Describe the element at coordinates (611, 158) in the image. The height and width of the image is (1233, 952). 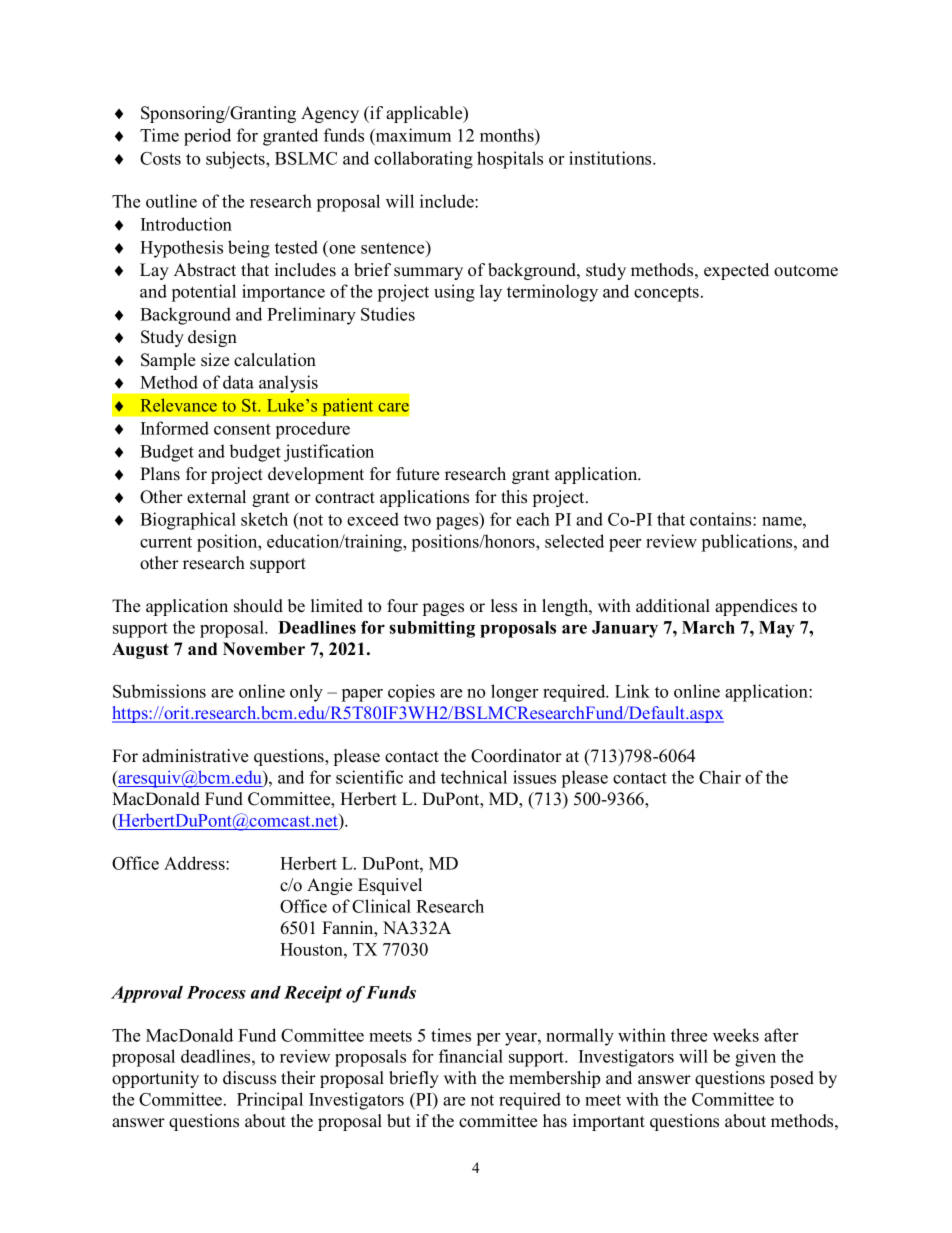
I see `institutions` at that location.
